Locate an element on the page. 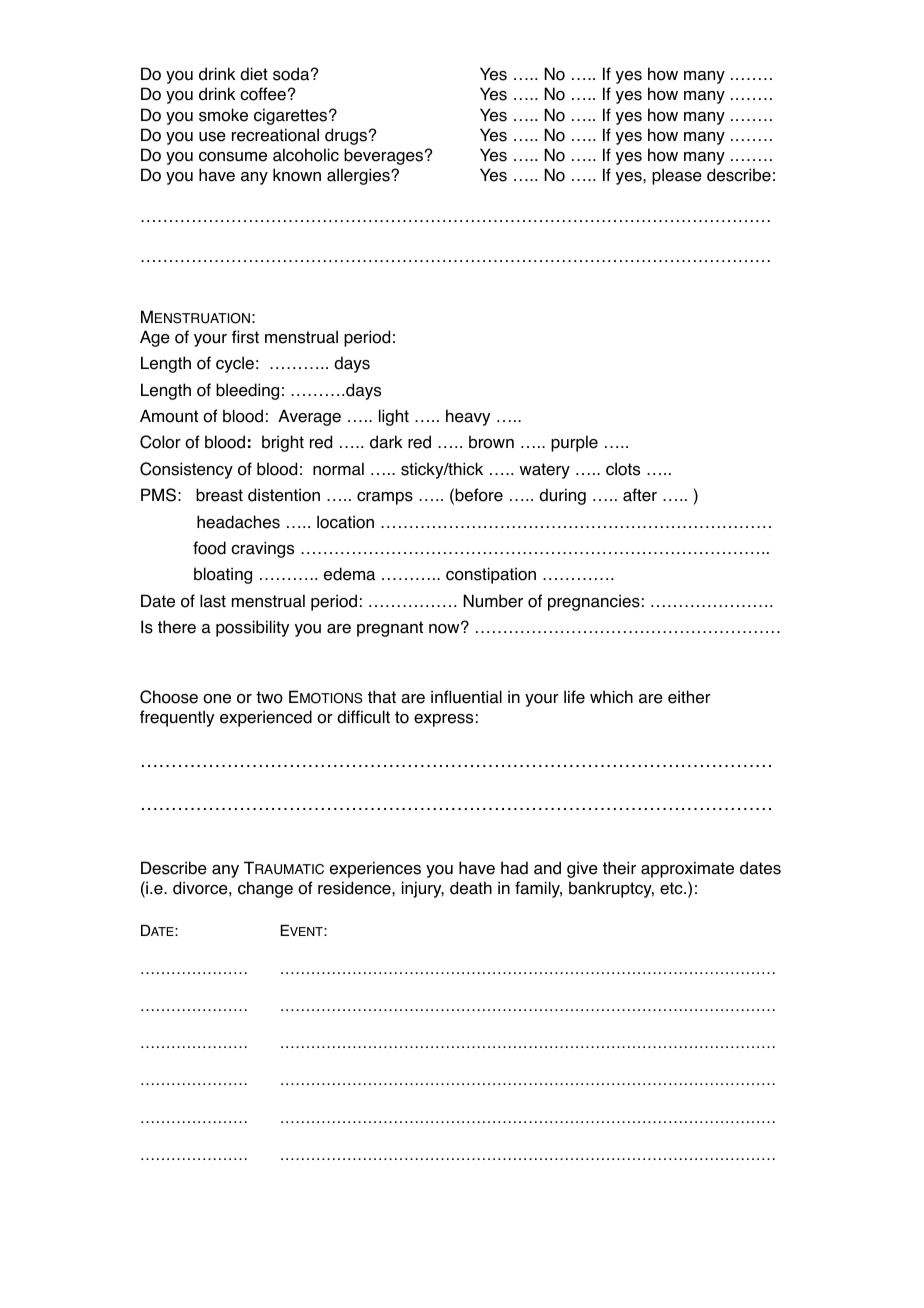 Image resolution: width=924 pixels, height=1308 pixels. injury is located at coordinates (423, 889).
